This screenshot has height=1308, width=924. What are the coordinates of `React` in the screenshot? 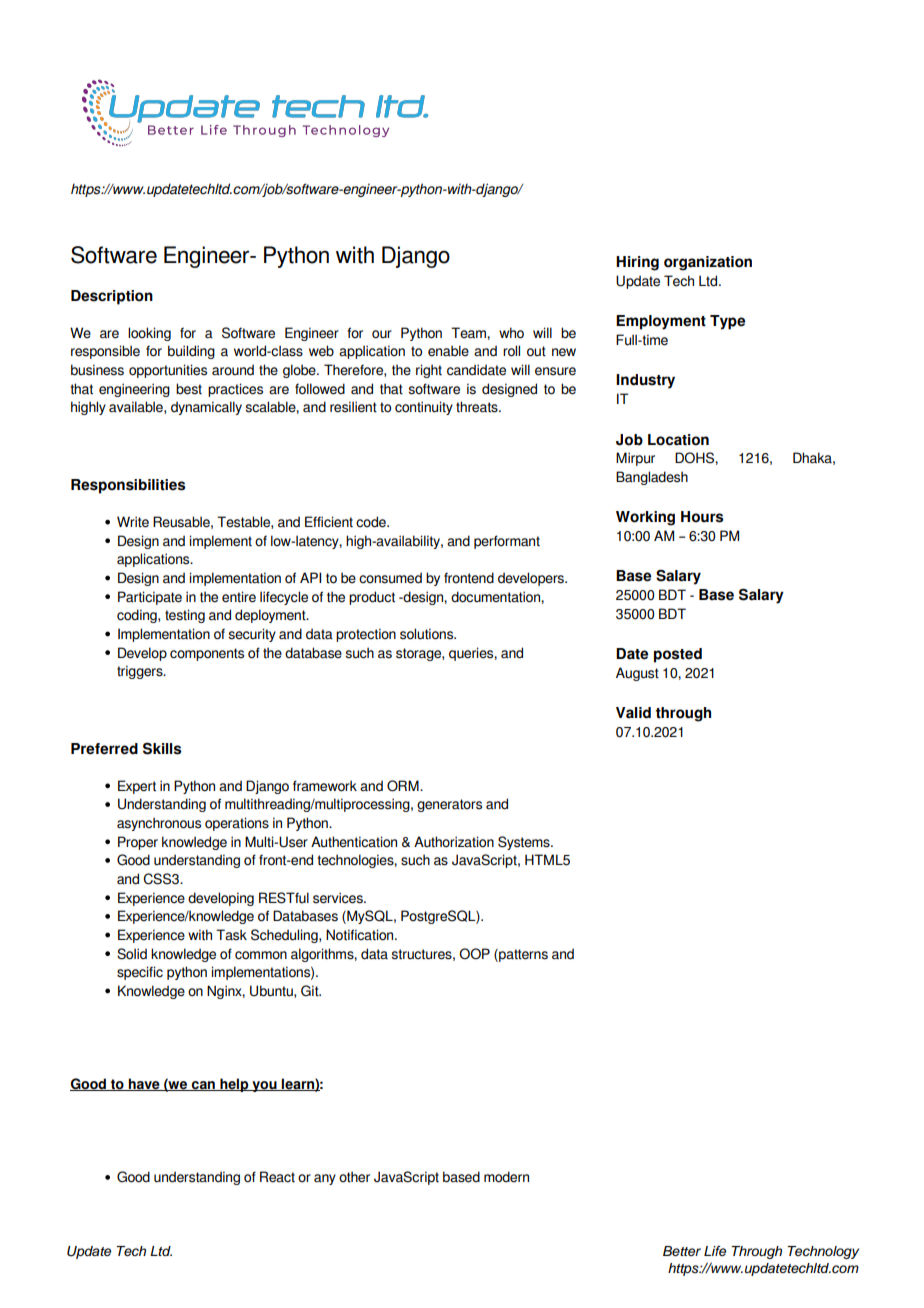 It's located at (277, 1177).
